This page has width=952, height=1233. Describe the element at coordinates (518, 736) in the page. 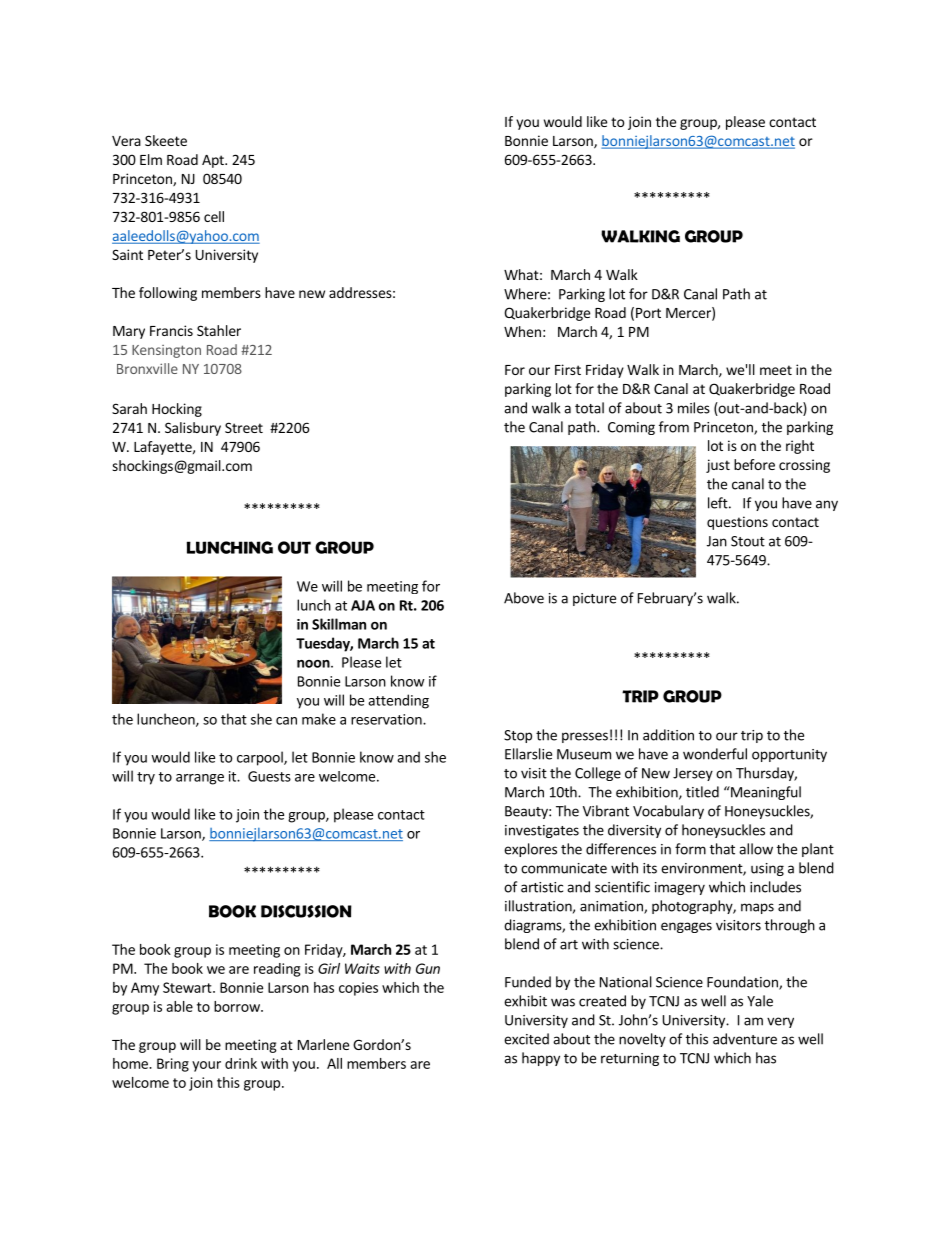

I see `Stop` at that location.
